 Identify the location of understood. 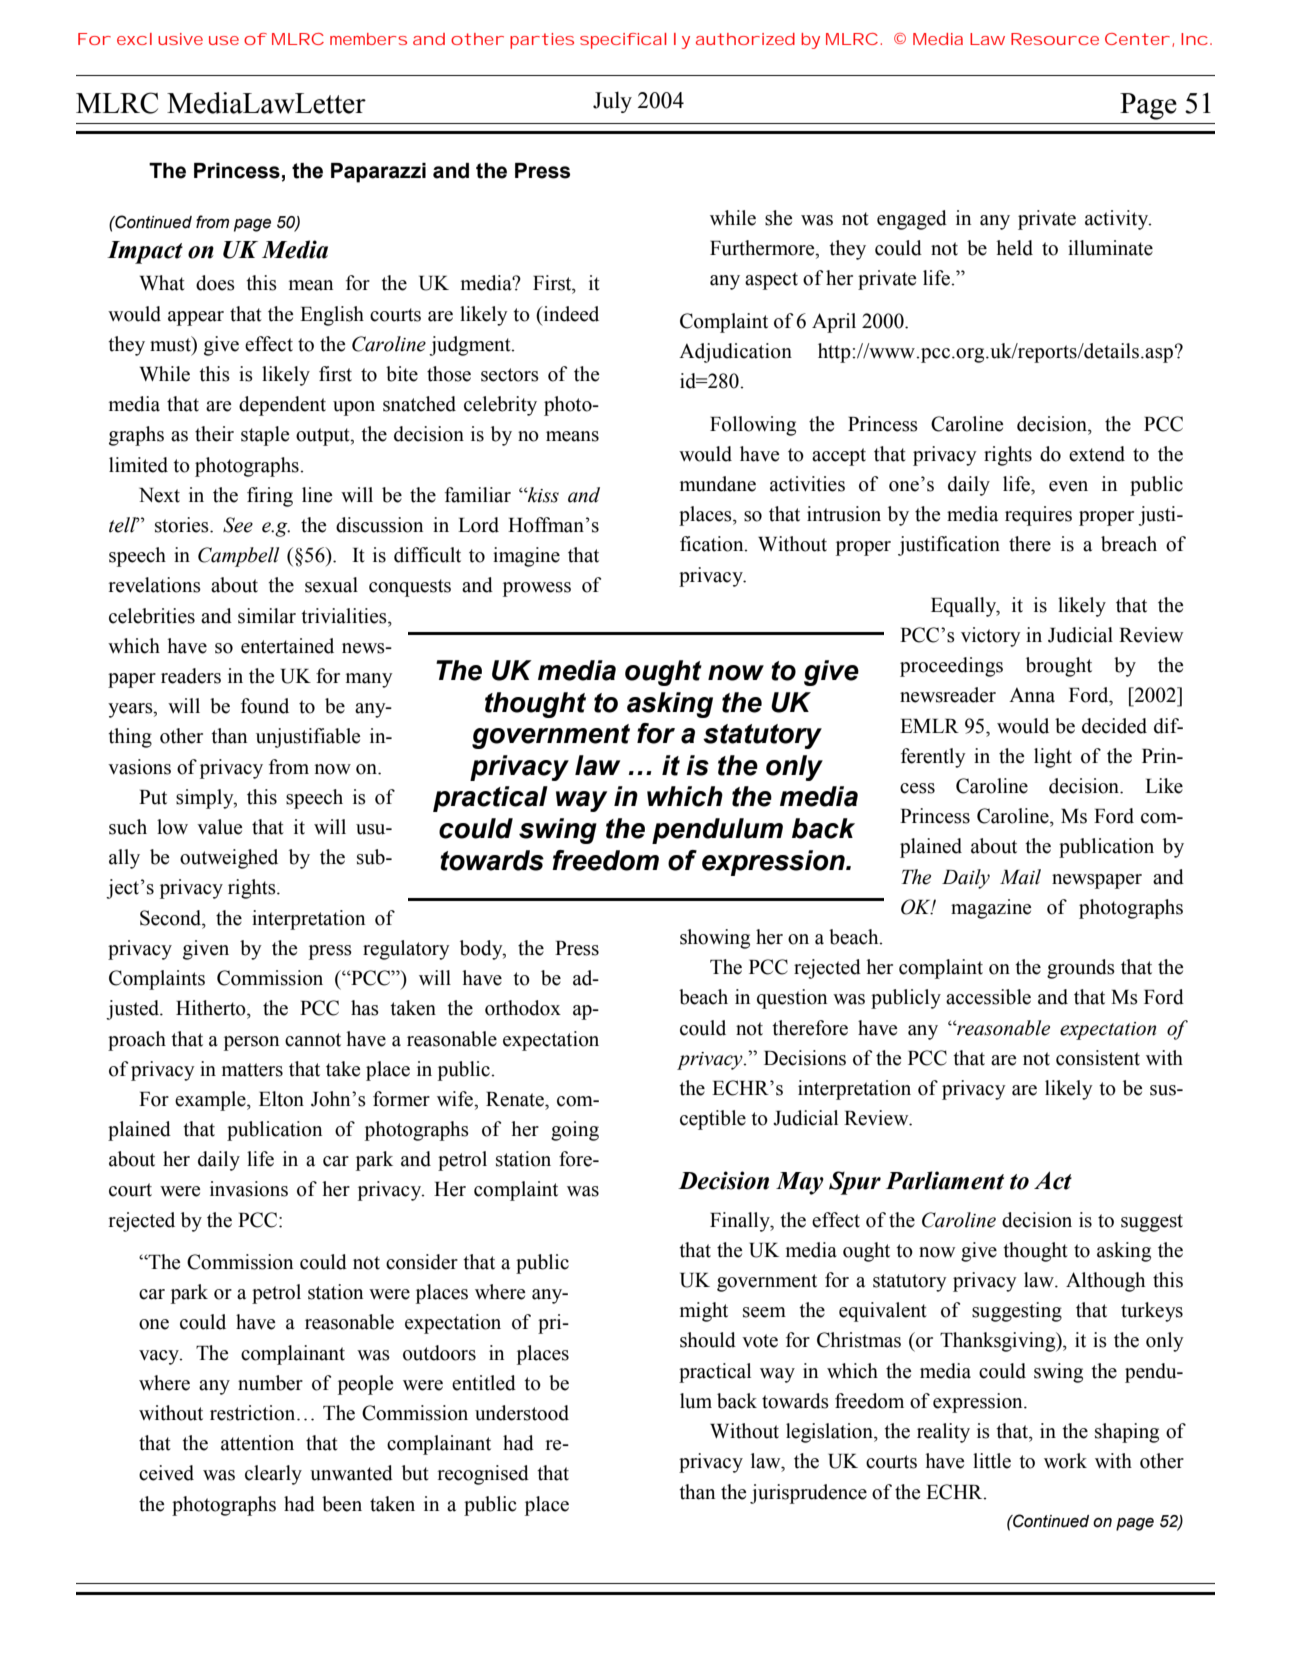
(522, 1413).
